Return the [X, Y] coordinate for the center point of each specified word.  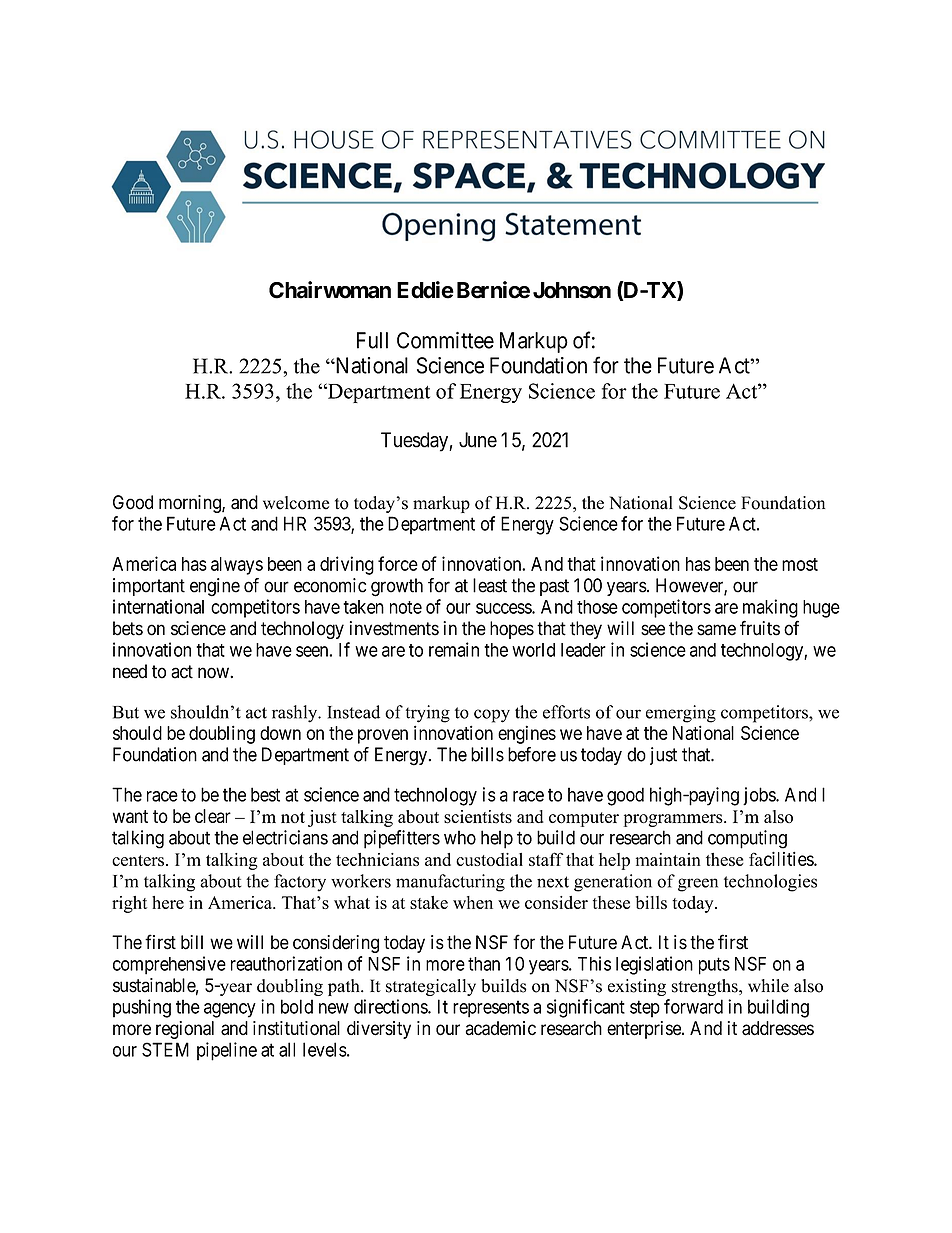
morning [191, 504]
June [478, 440]
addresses [778, 1028]
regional [185, 1030]
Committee [445, 340]
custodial [489, 859]
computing [747, 839]
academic [501, 1028]
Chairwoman [330, 290]
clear [213, 816]
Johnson [572, 290]
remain [454, 649]
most [800, 564]
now [214, 673]
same [716, 630]
